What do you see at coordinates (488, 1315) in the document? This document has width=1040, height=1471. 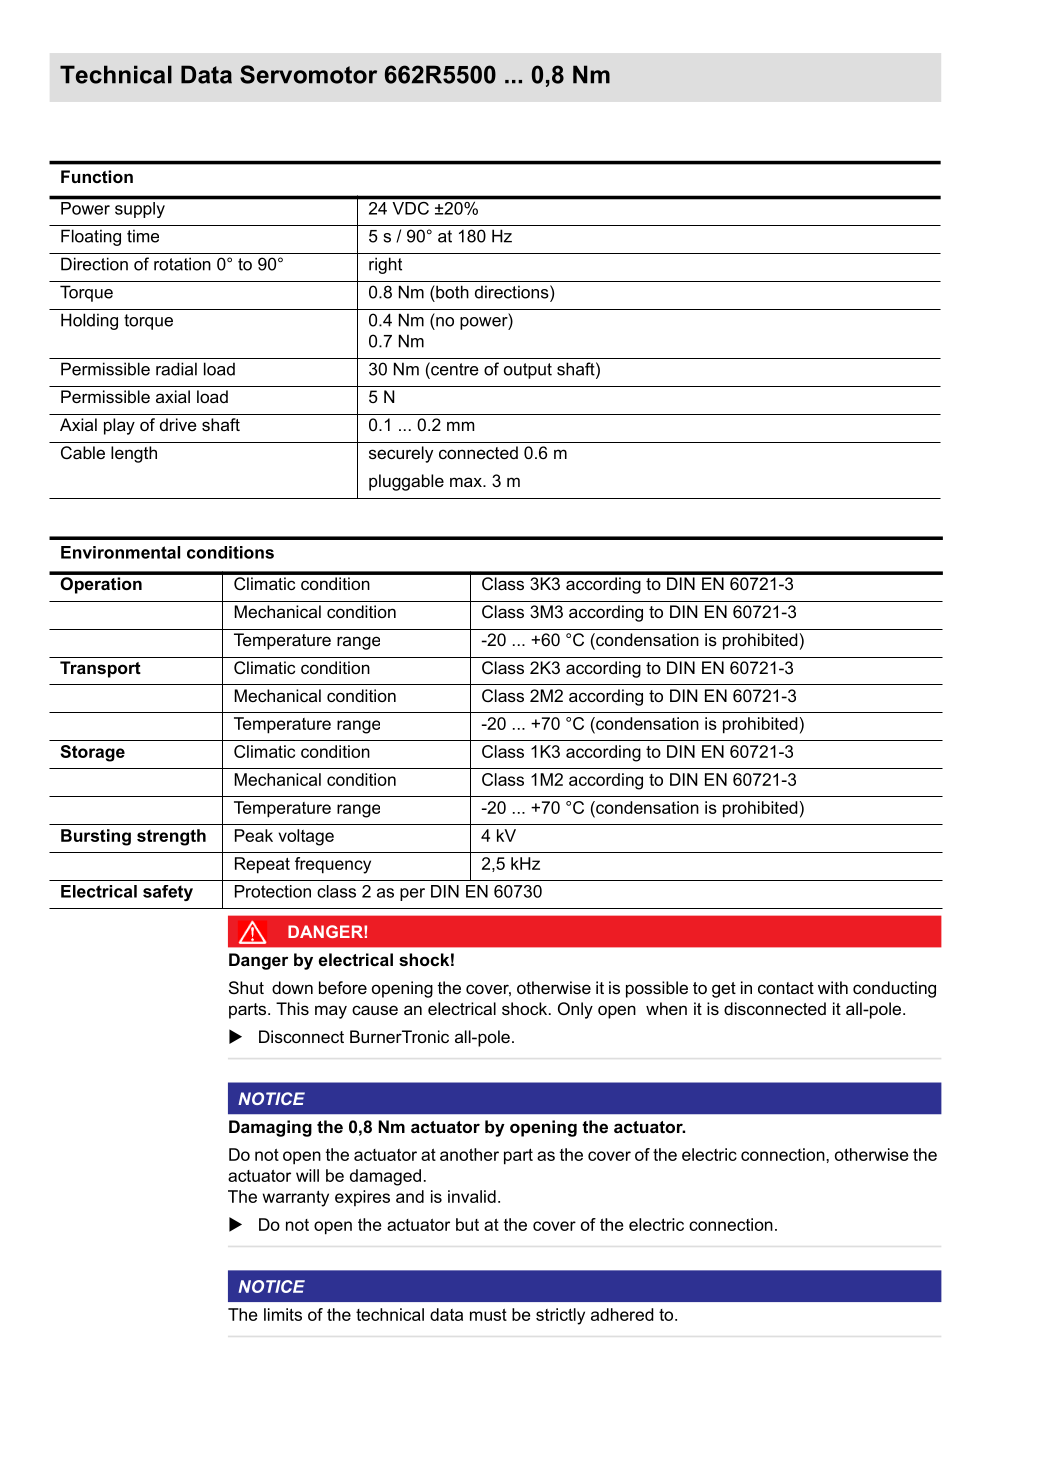 I see `must` at bounding box center [488, 1315].
